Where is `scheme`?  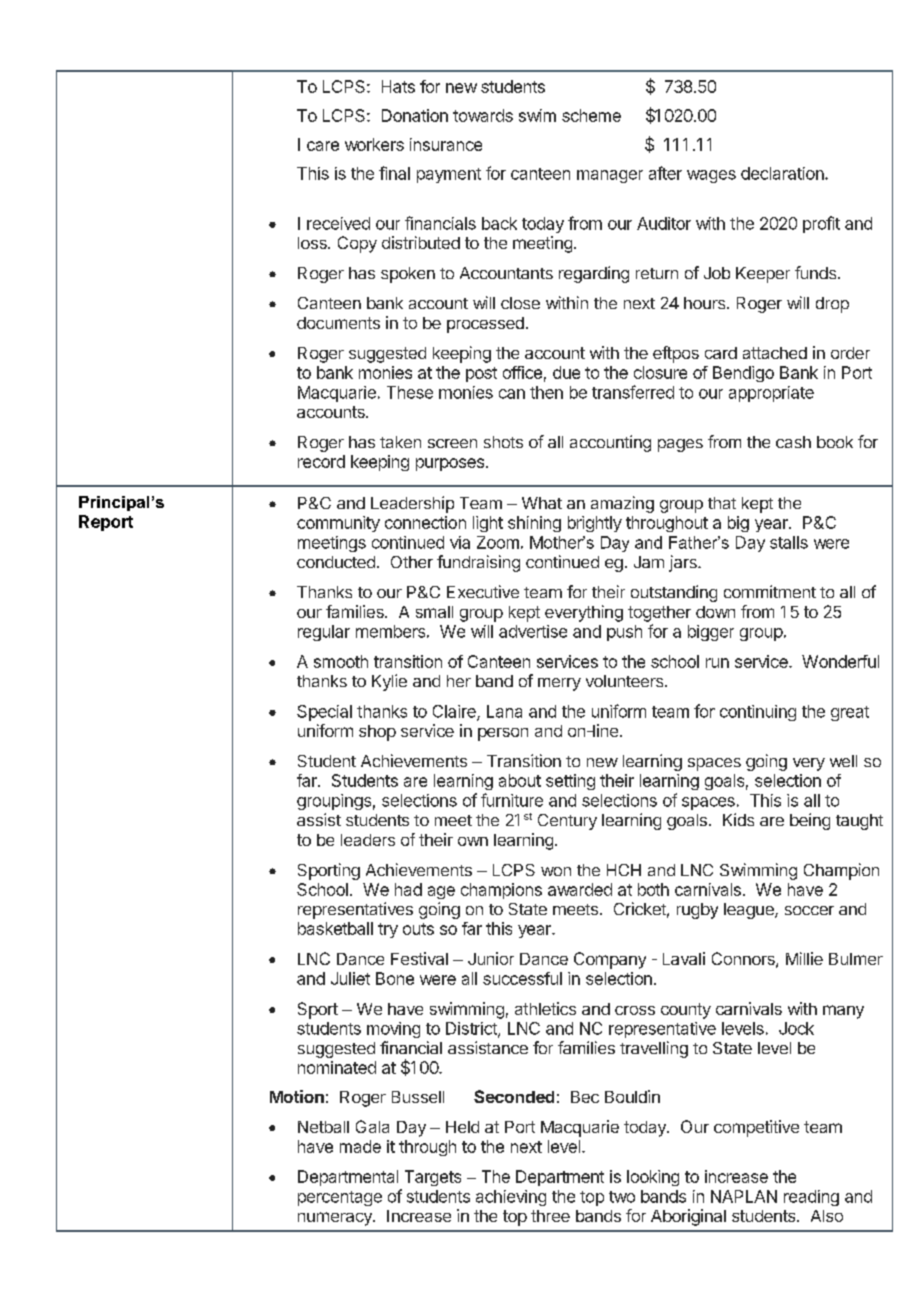 scheme is located at coordinates (591, 115).
